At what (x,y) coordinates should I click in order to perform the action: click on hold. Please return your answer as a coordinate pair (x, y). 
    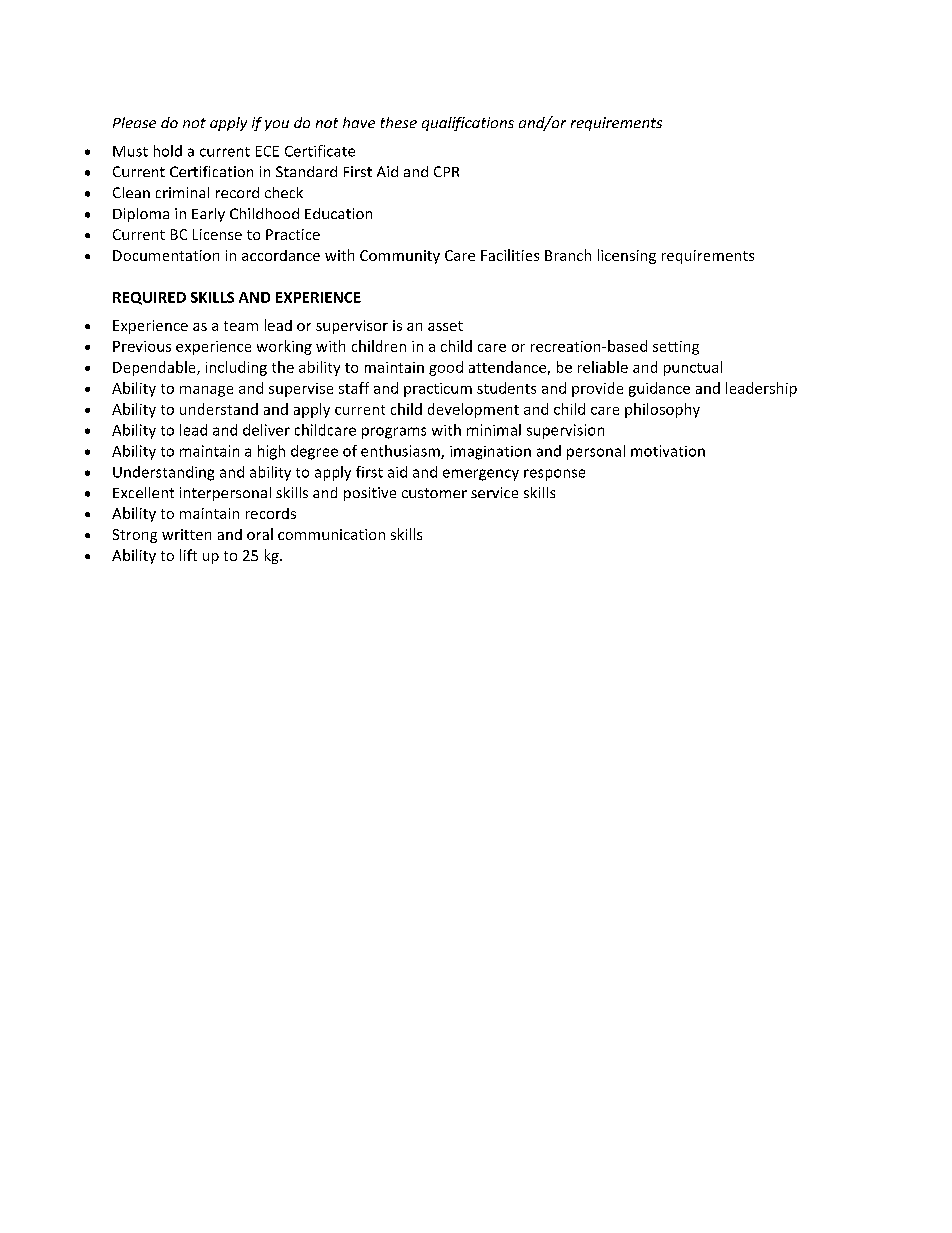
    Looking at the image, I should click on (168, 151).
